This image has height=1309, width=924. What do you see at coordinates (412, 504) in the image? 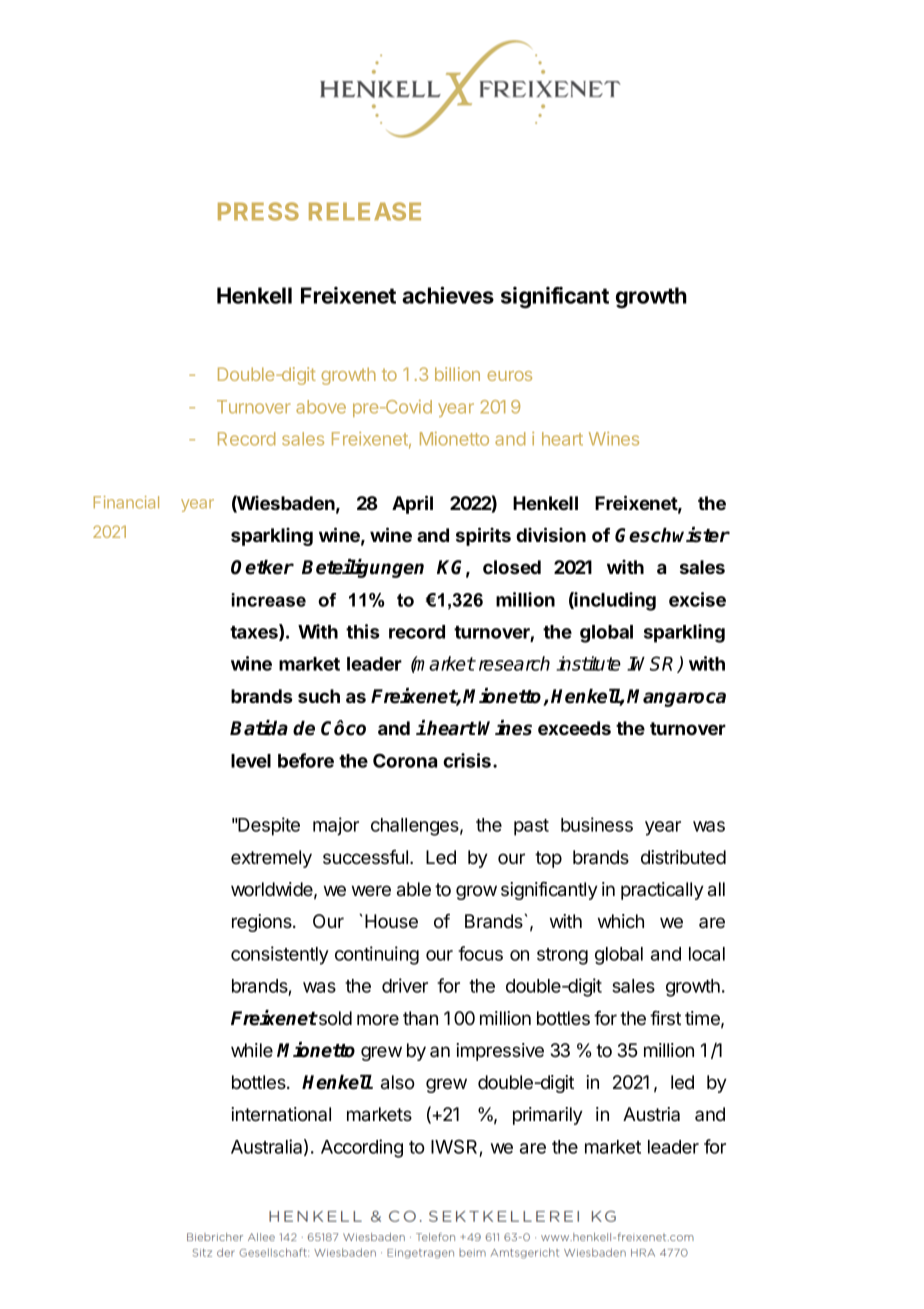
I see `April` at bounding box center [412, 504].
